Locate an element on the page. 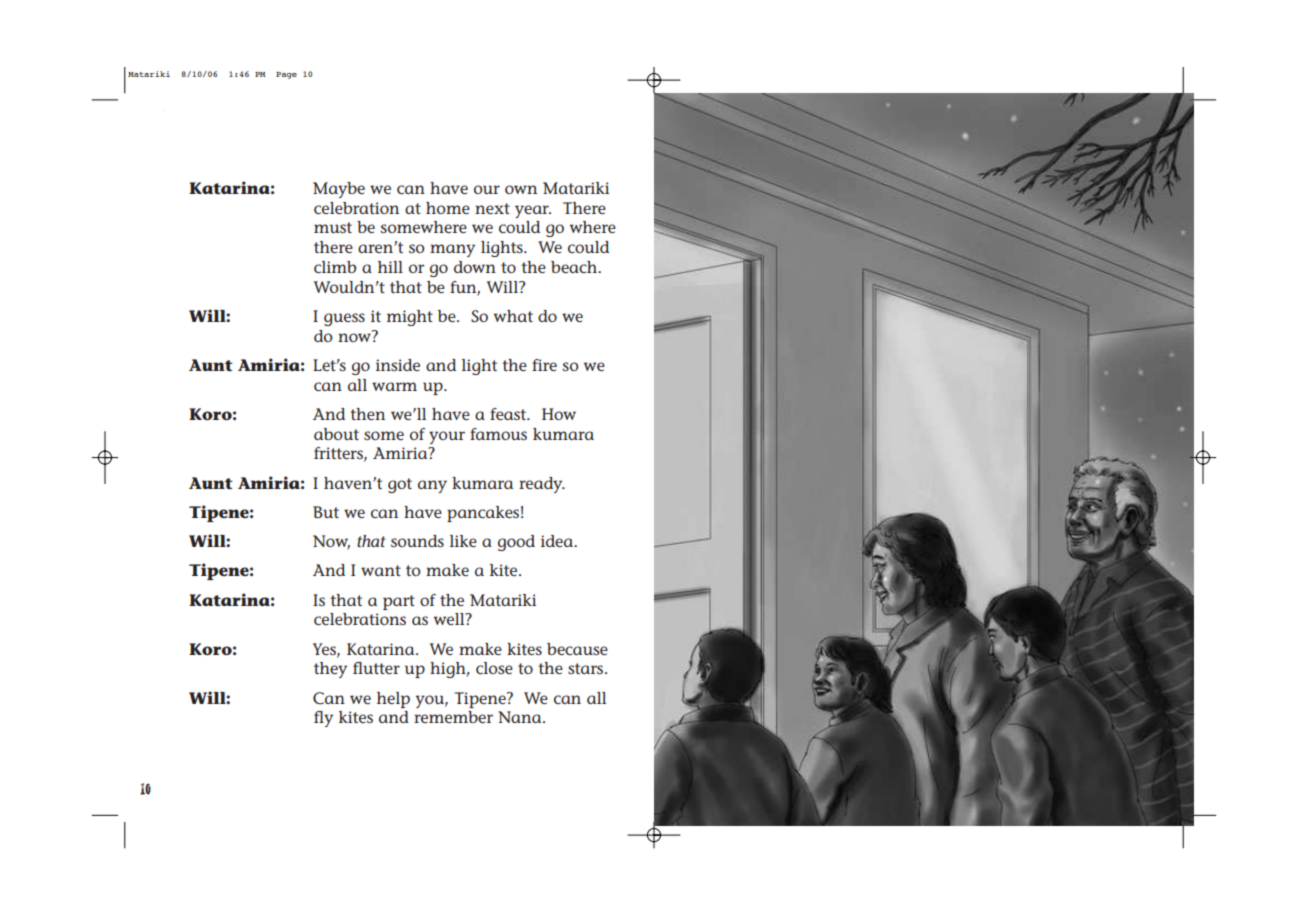  How is located at coordinates (559, 414).
